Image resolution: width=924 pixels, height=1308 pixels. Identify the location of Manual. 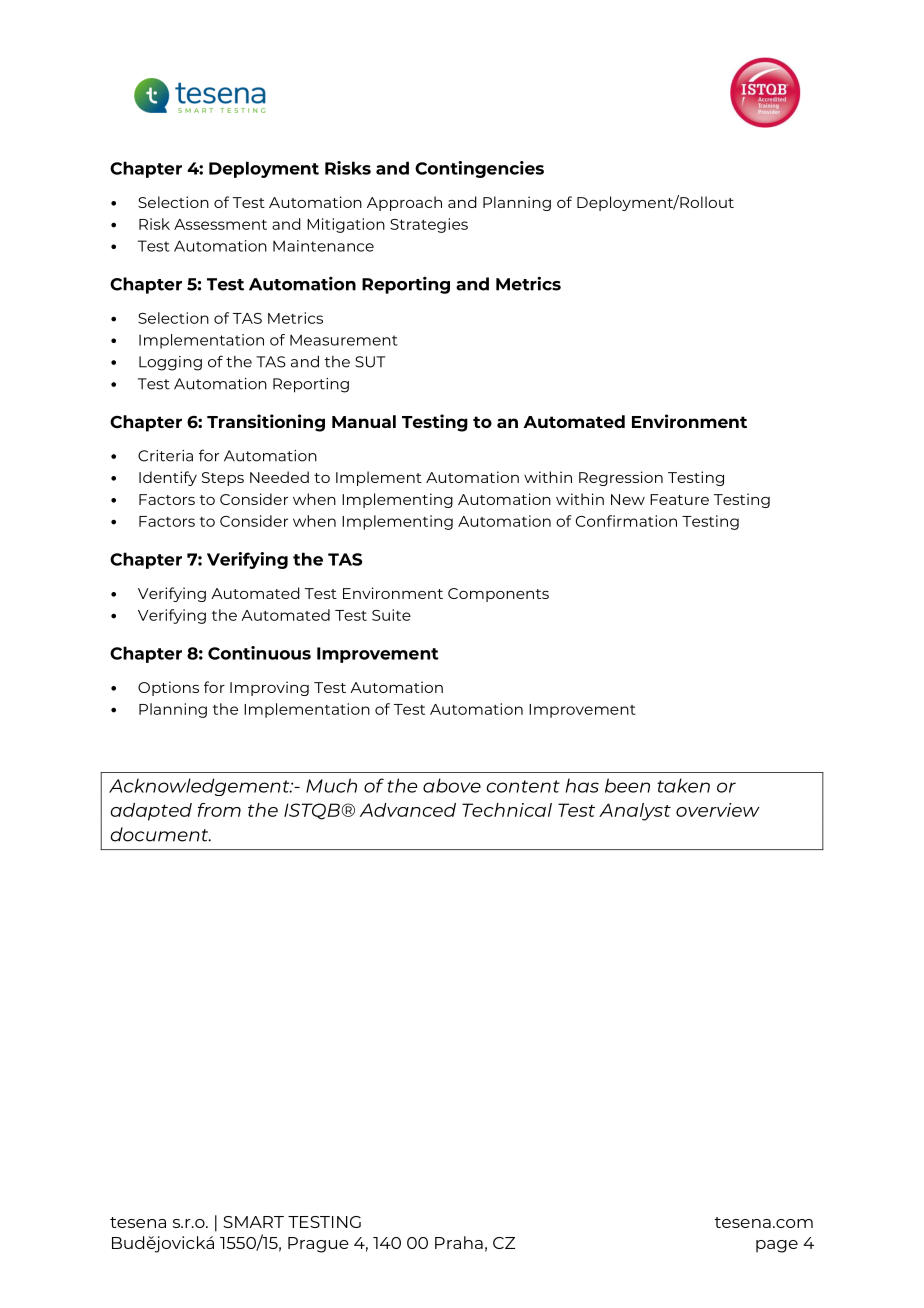
(364, 421).
